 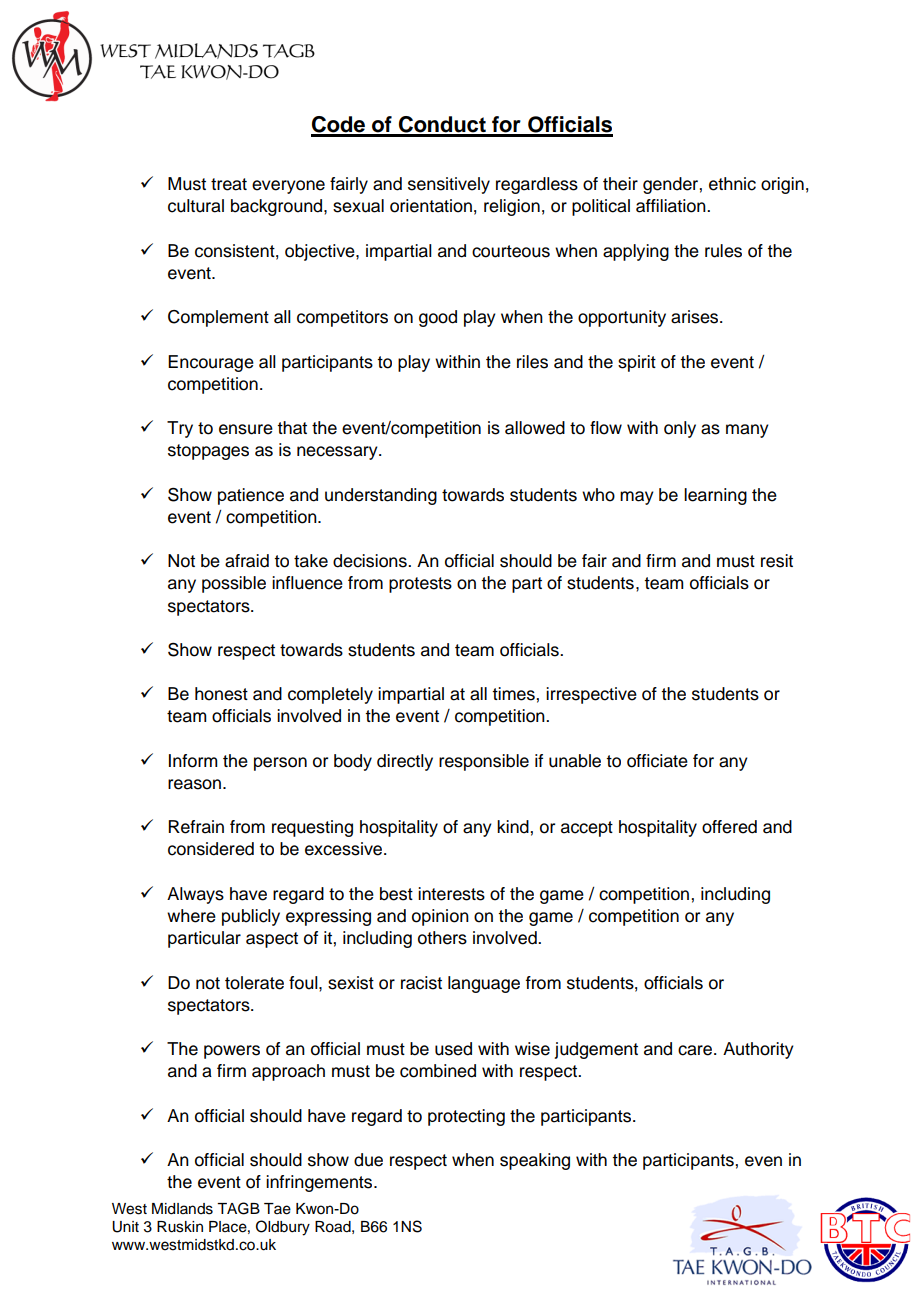 What do you see at coordinates (672, 206) in the screenshot?
I see `affiliation` at bounding box center [672, 206].
